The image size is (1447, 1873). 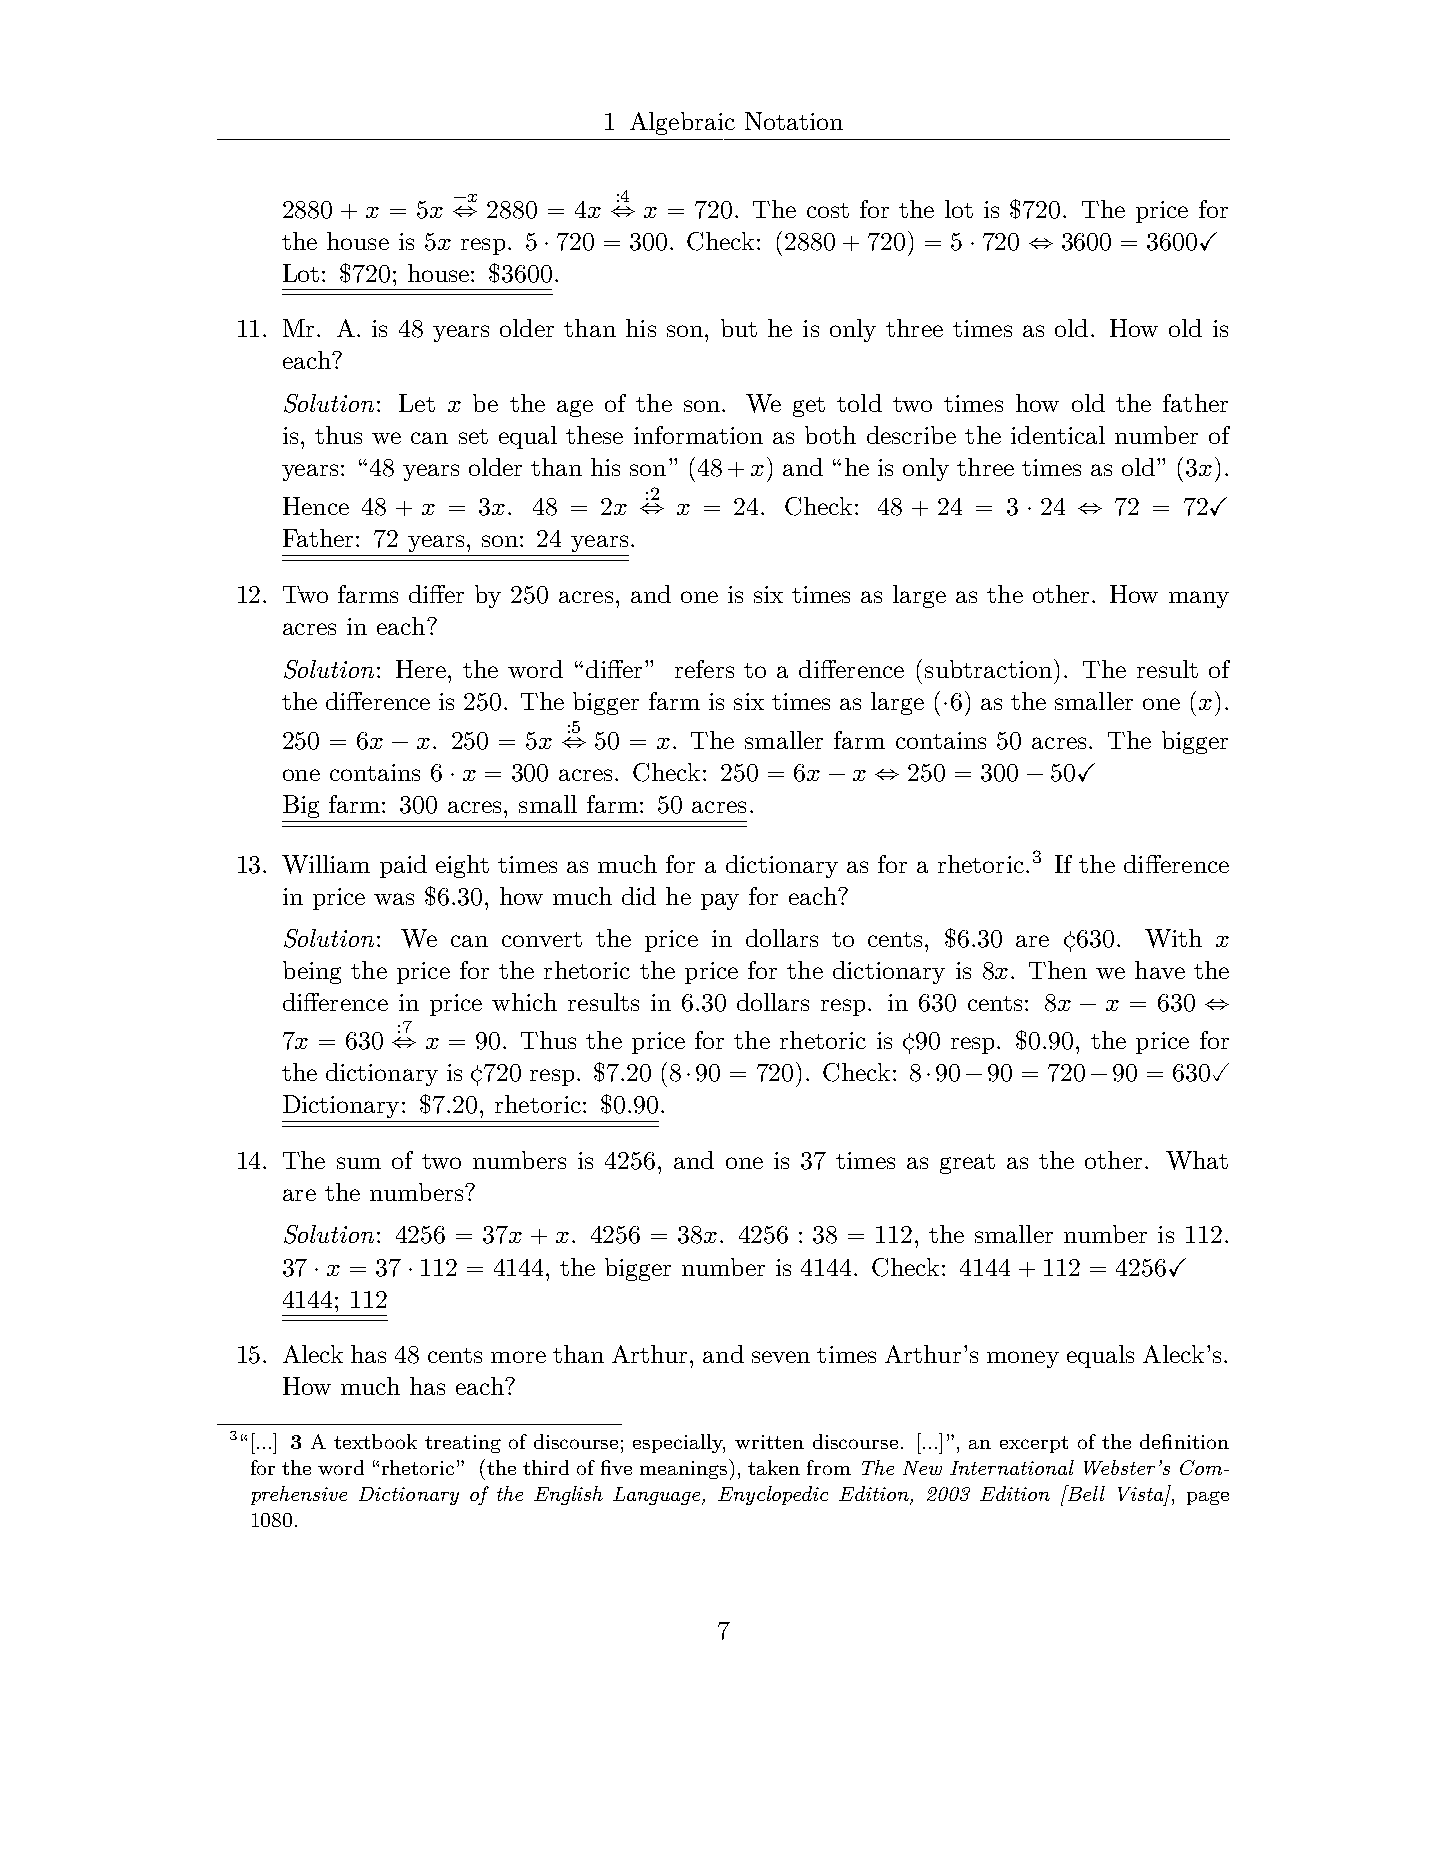 I want to click on treating, so click(x=463, y=1444).
